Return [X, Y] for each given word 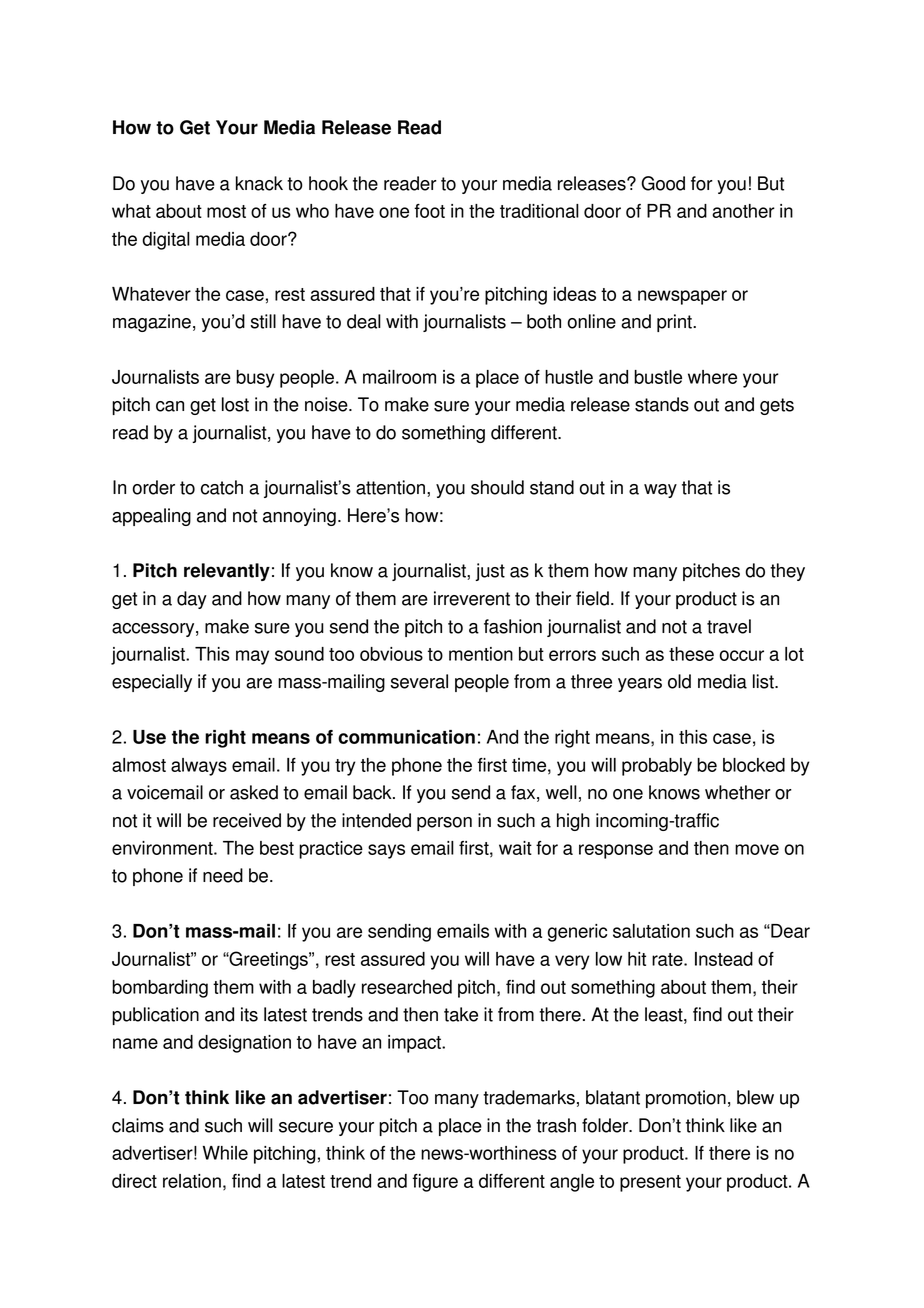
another [743, 211]
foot [429, 211]
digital [166, 241]
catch [222, 487]
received [247, 820]
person [444, 824]
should [497, 487]
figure [435, 1183]
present [650, 1183]
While [225, 1153]
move [757, 849]
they [787, 572]
